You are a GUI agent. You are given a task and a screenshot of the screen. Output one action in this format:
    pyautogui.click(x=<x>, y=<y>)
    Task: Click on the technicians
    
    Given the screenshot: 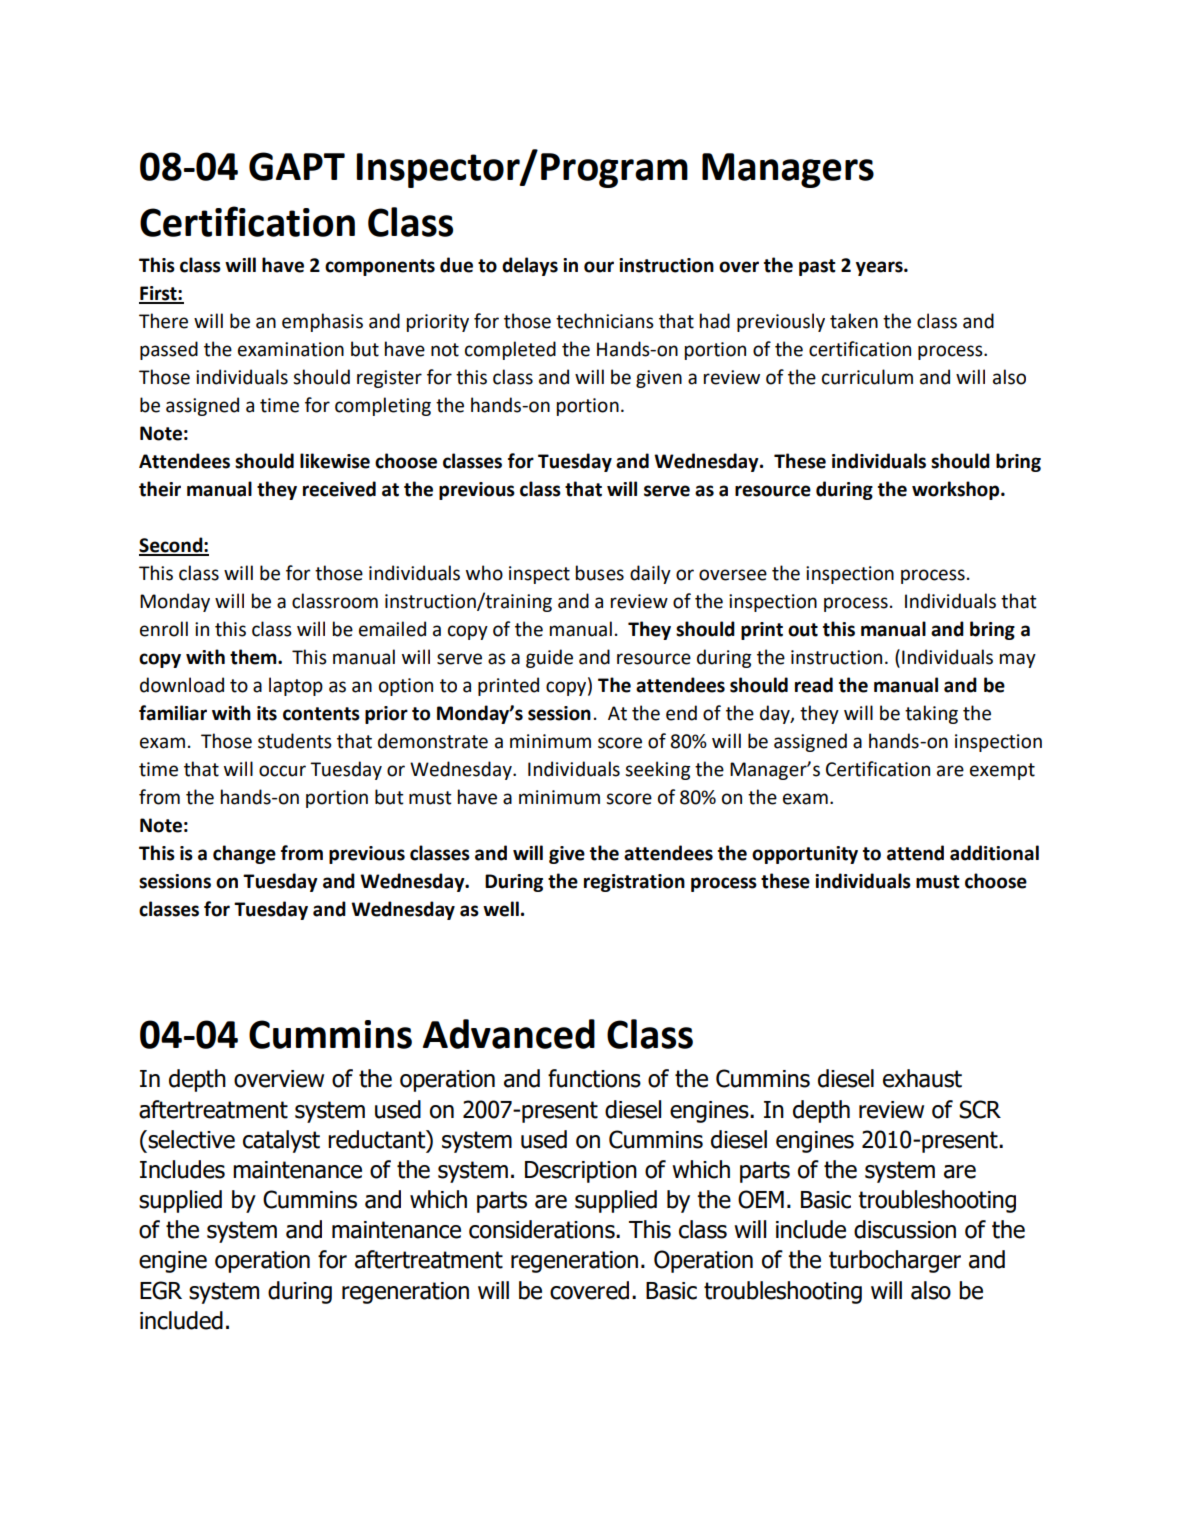 What is the action you would take?
    pyautogui.click(x=605, y=321)
